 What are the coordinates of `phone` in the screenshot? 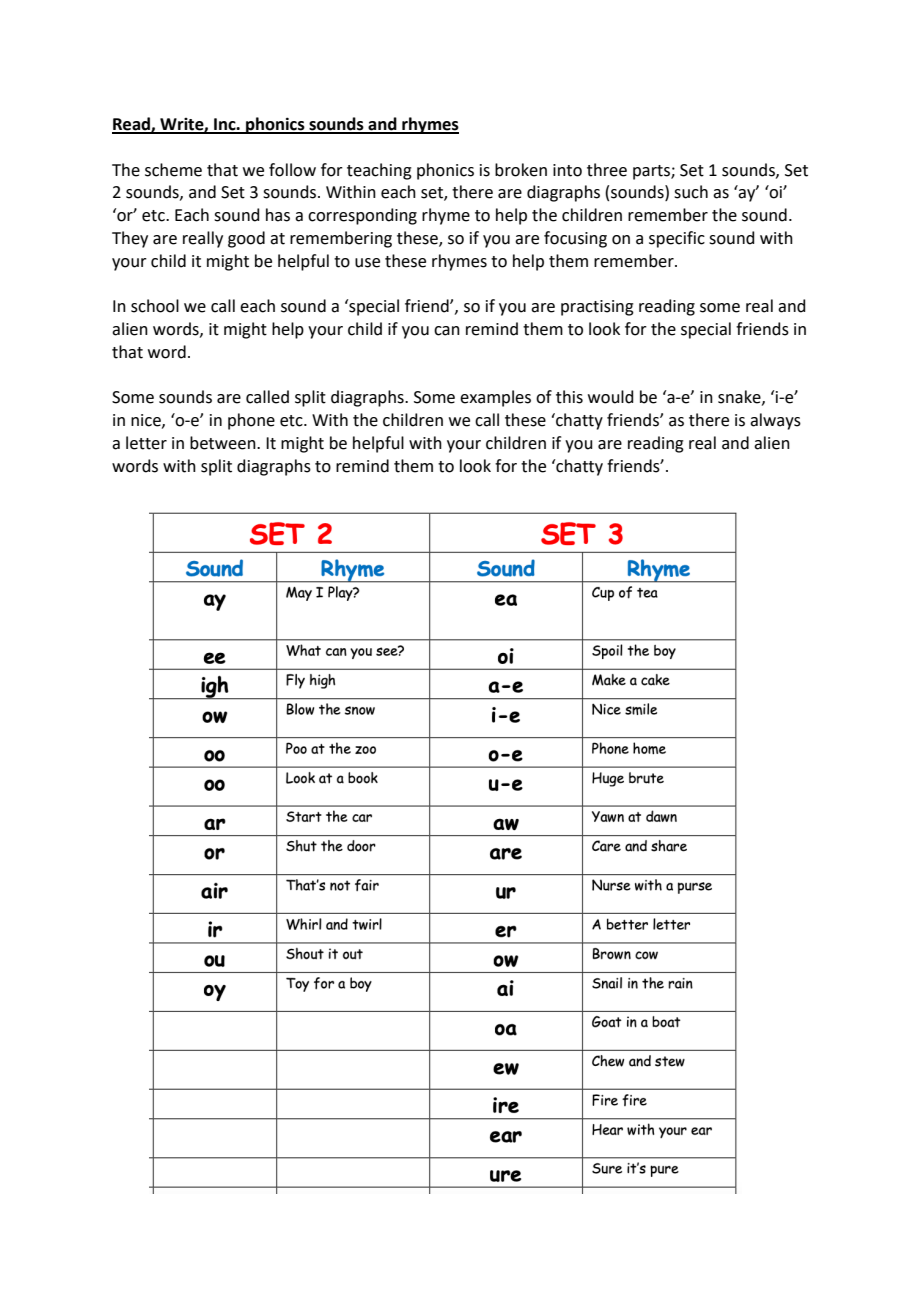 It's located at (251, 421).
